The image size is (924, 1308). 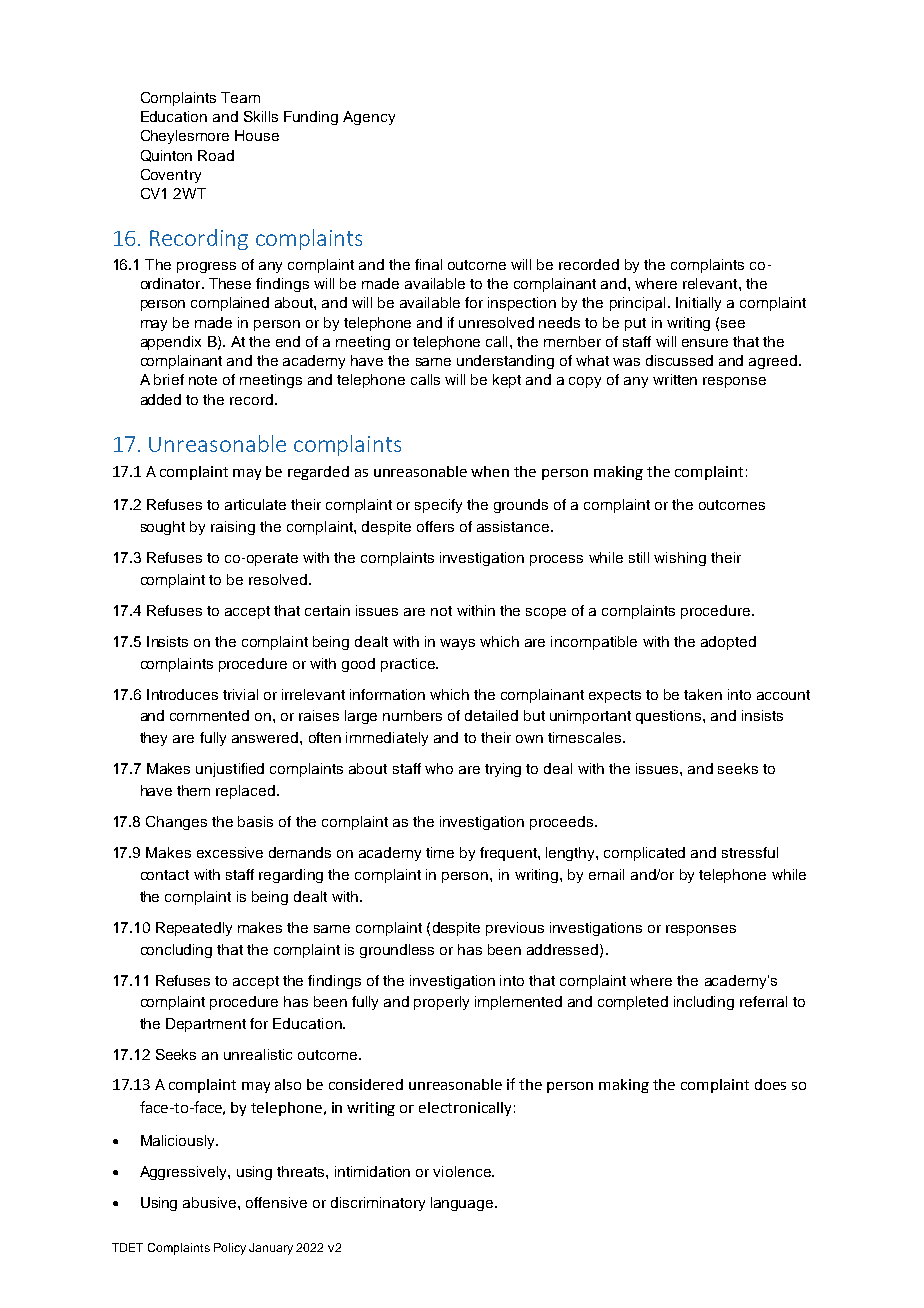 I want to click on Agency, so click(x=369, y=118).
